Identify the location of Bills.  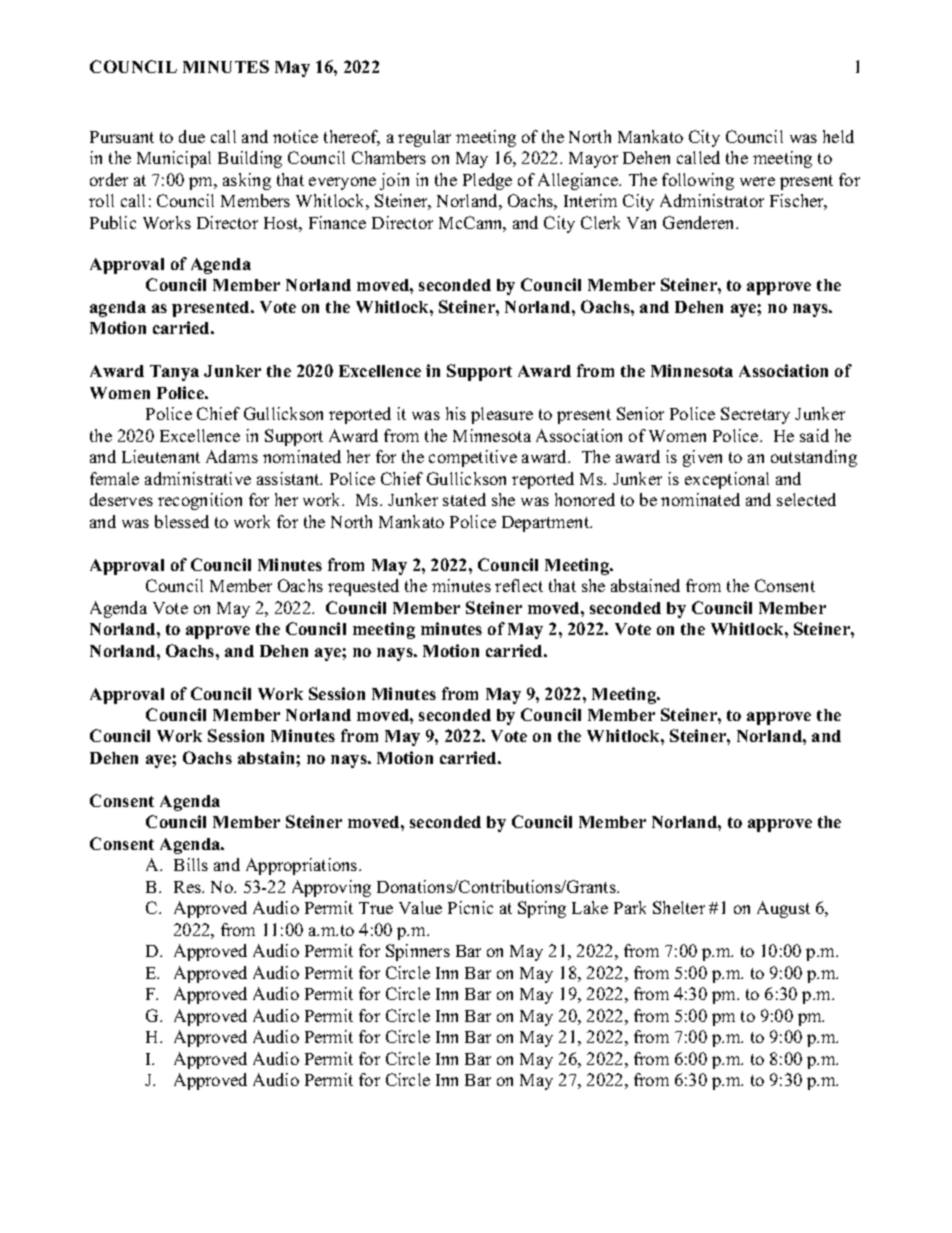
(191, 864).
